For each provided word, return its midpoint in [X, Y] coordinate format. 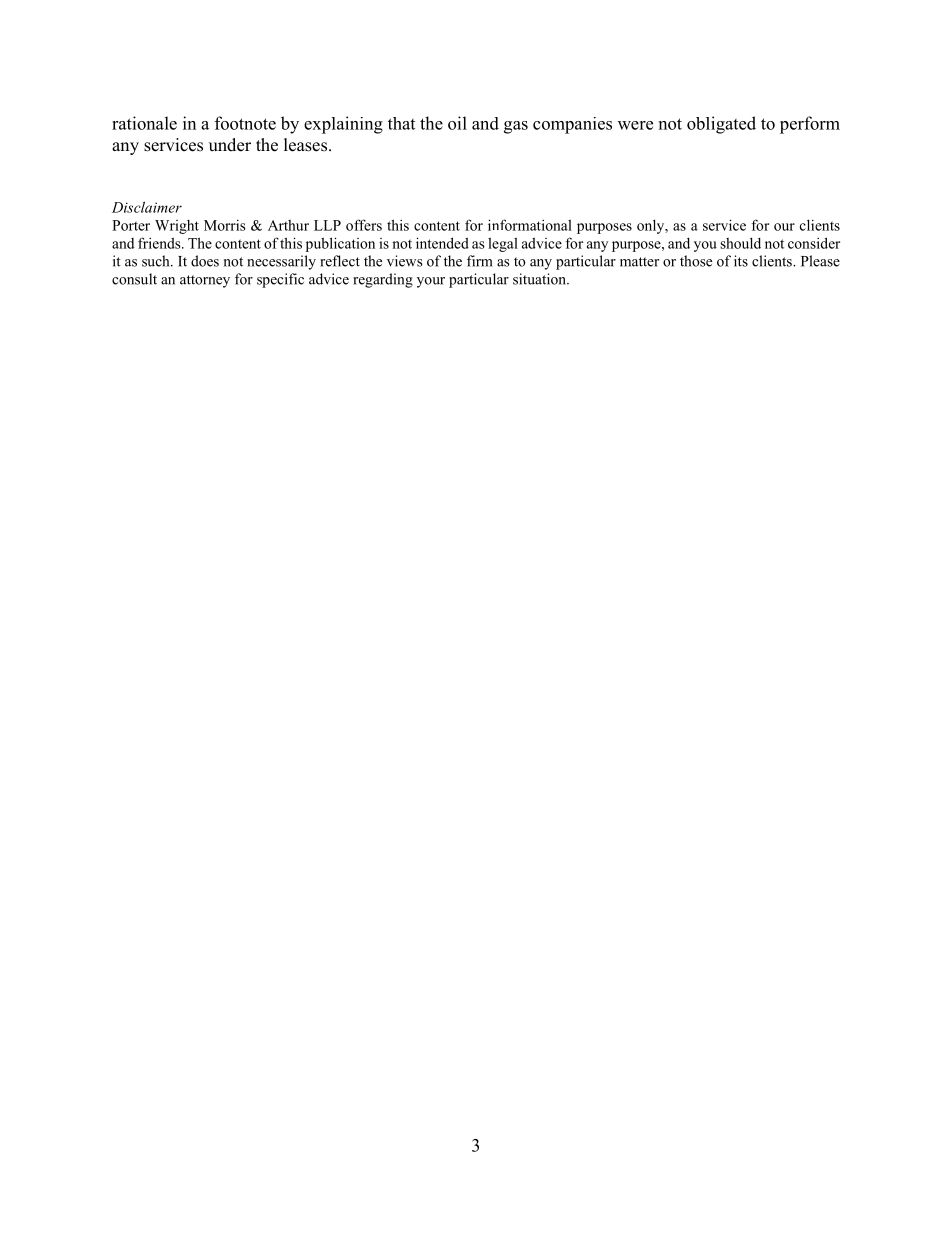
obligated [721, 125]
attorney [205, 281]
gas [516, 127]
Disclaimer [147, 207]
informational [530, 225]
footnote [245, 123]
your [431, 282]
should [740, 243]
